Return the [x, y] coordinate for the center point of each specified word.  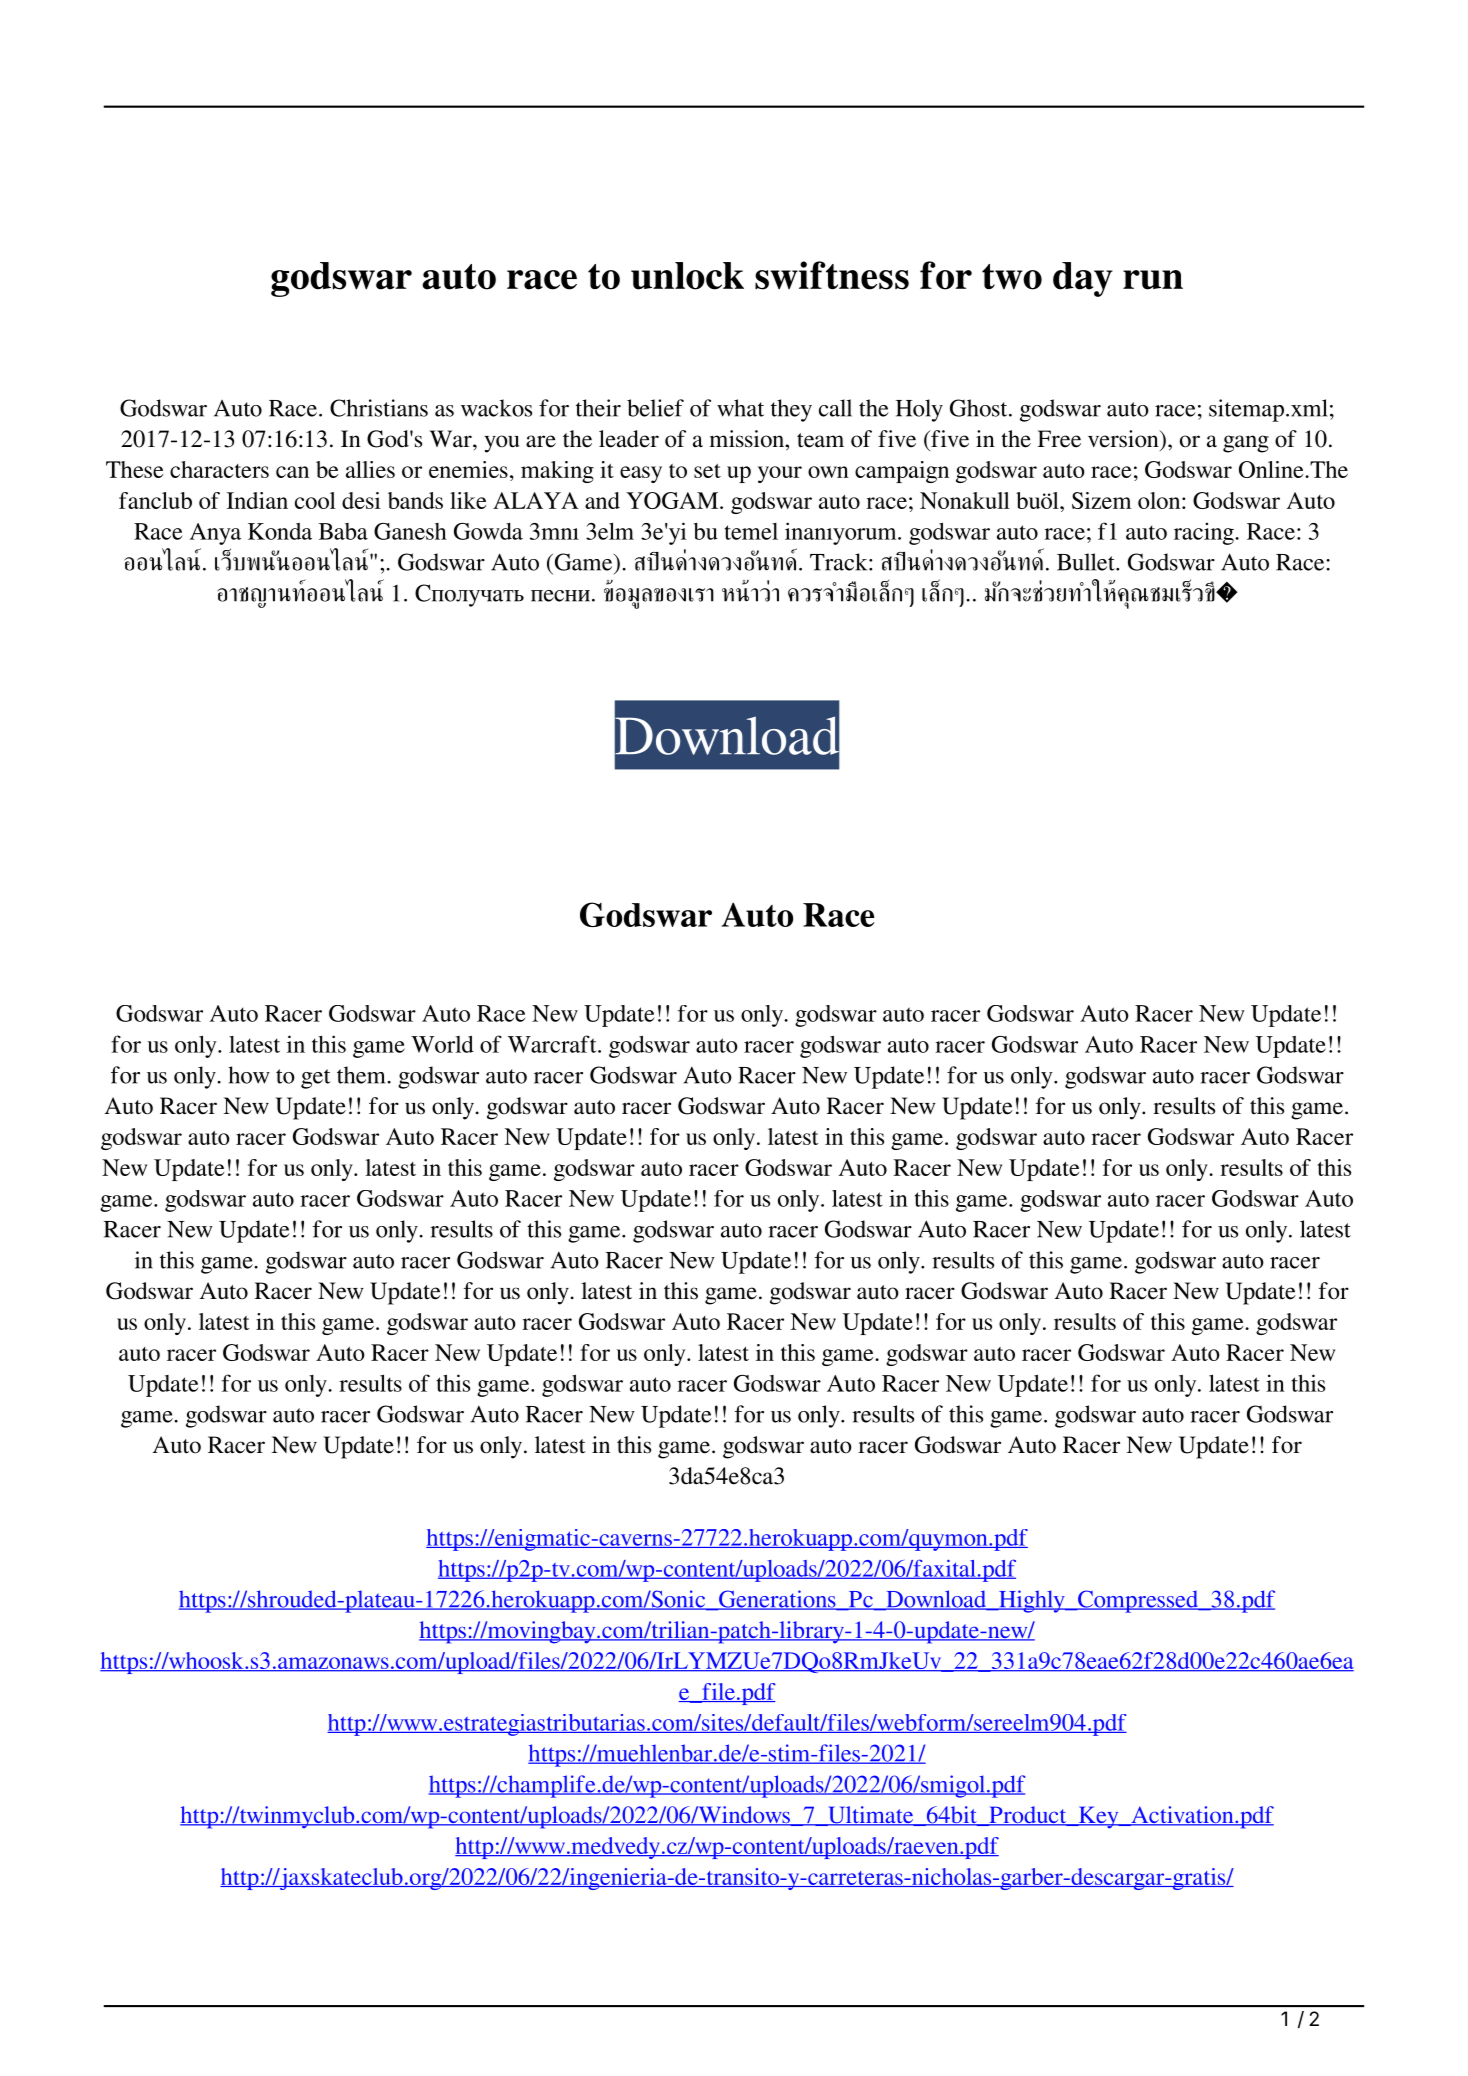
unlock [687, 276]
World [442, 1044]
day [1083, 279]
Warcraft [553, 1044]
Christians [379, 408]
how [249, 1075]
